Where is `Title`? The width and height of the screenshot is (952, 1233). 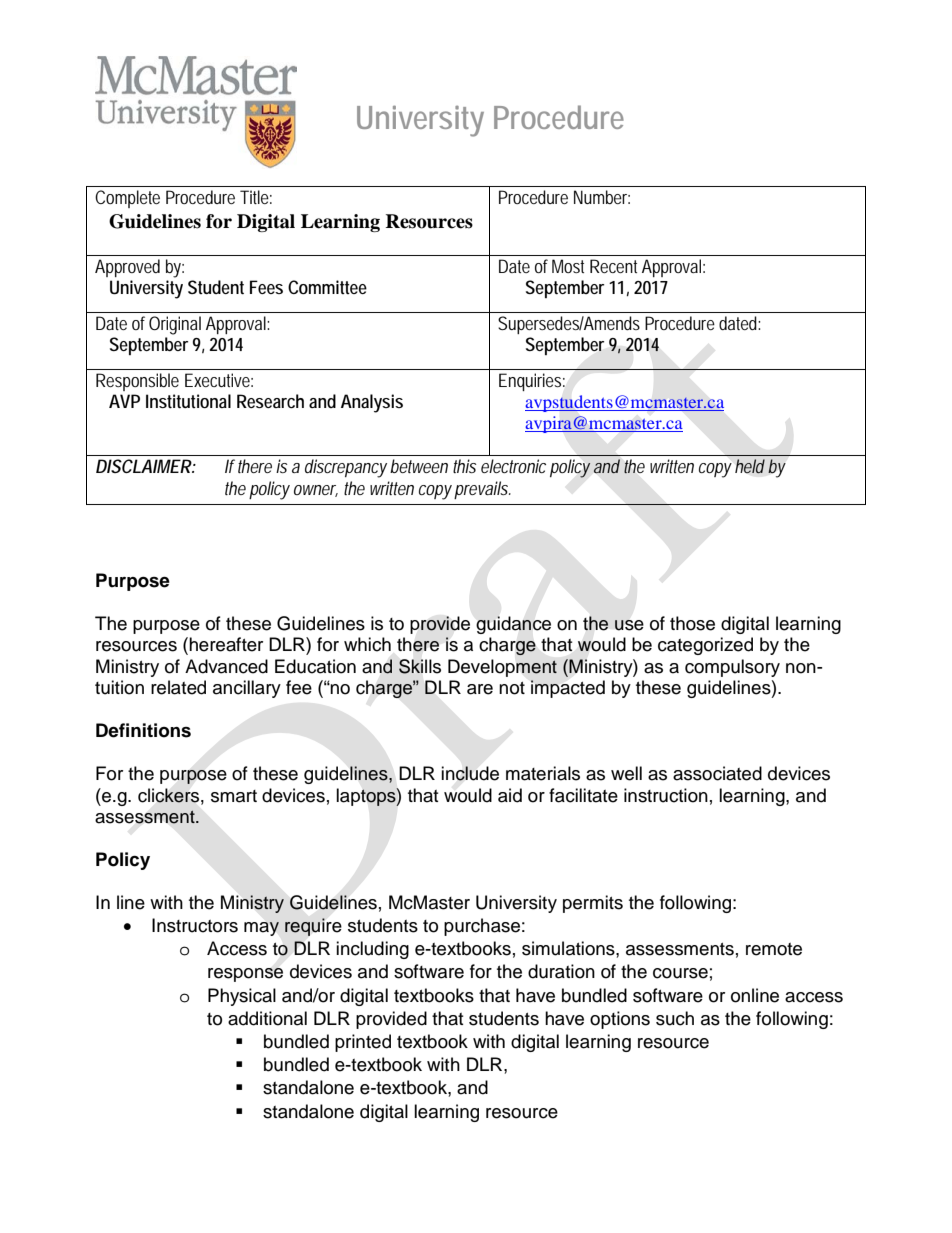
Title is located at coordinates (254, 197).
